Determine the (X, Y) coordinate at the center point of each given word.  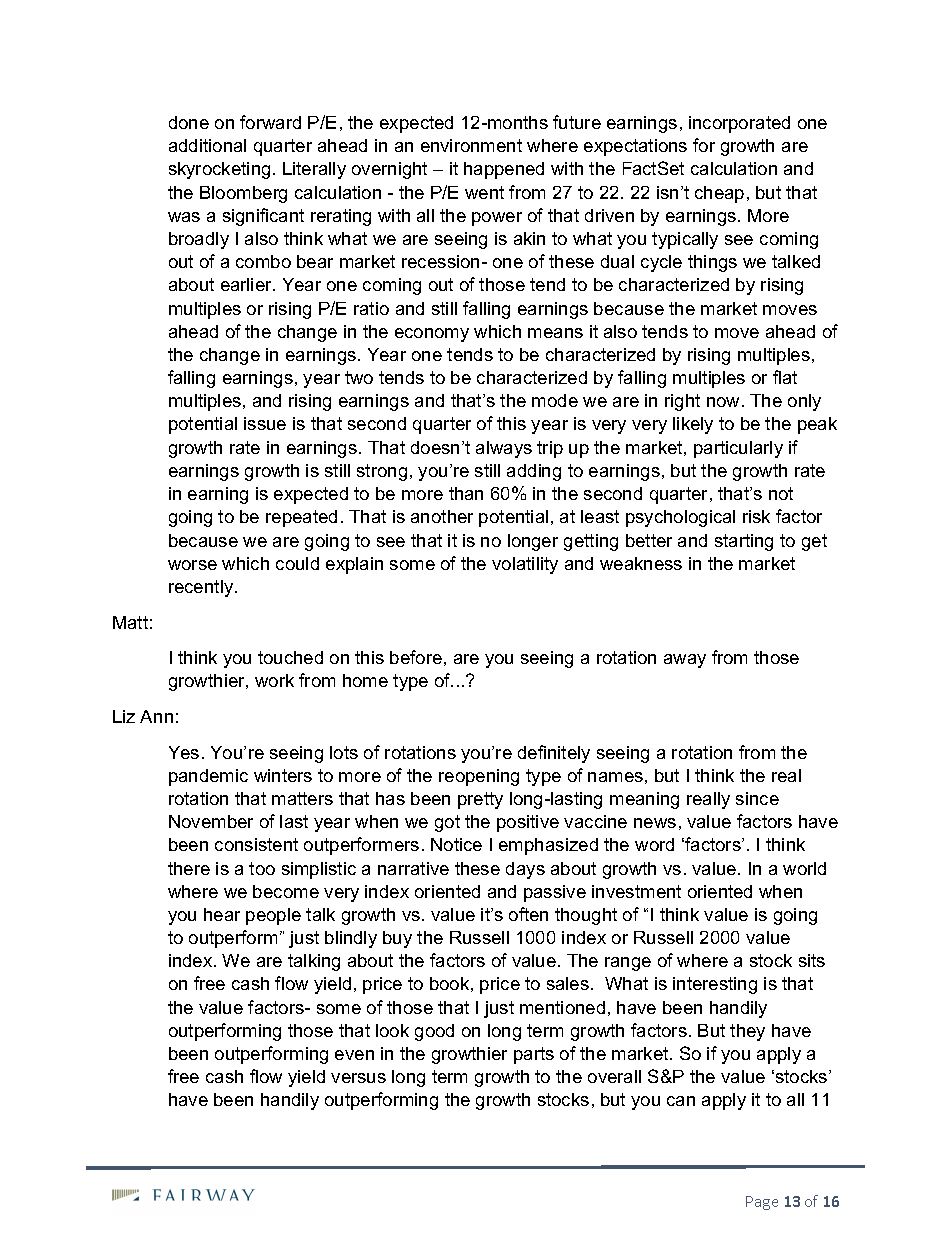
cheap (719, 194)
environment (471, 145)
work (274, 680)
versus (358, 1078)
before (416, 657)
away (685, 661)
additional (207, 145)
